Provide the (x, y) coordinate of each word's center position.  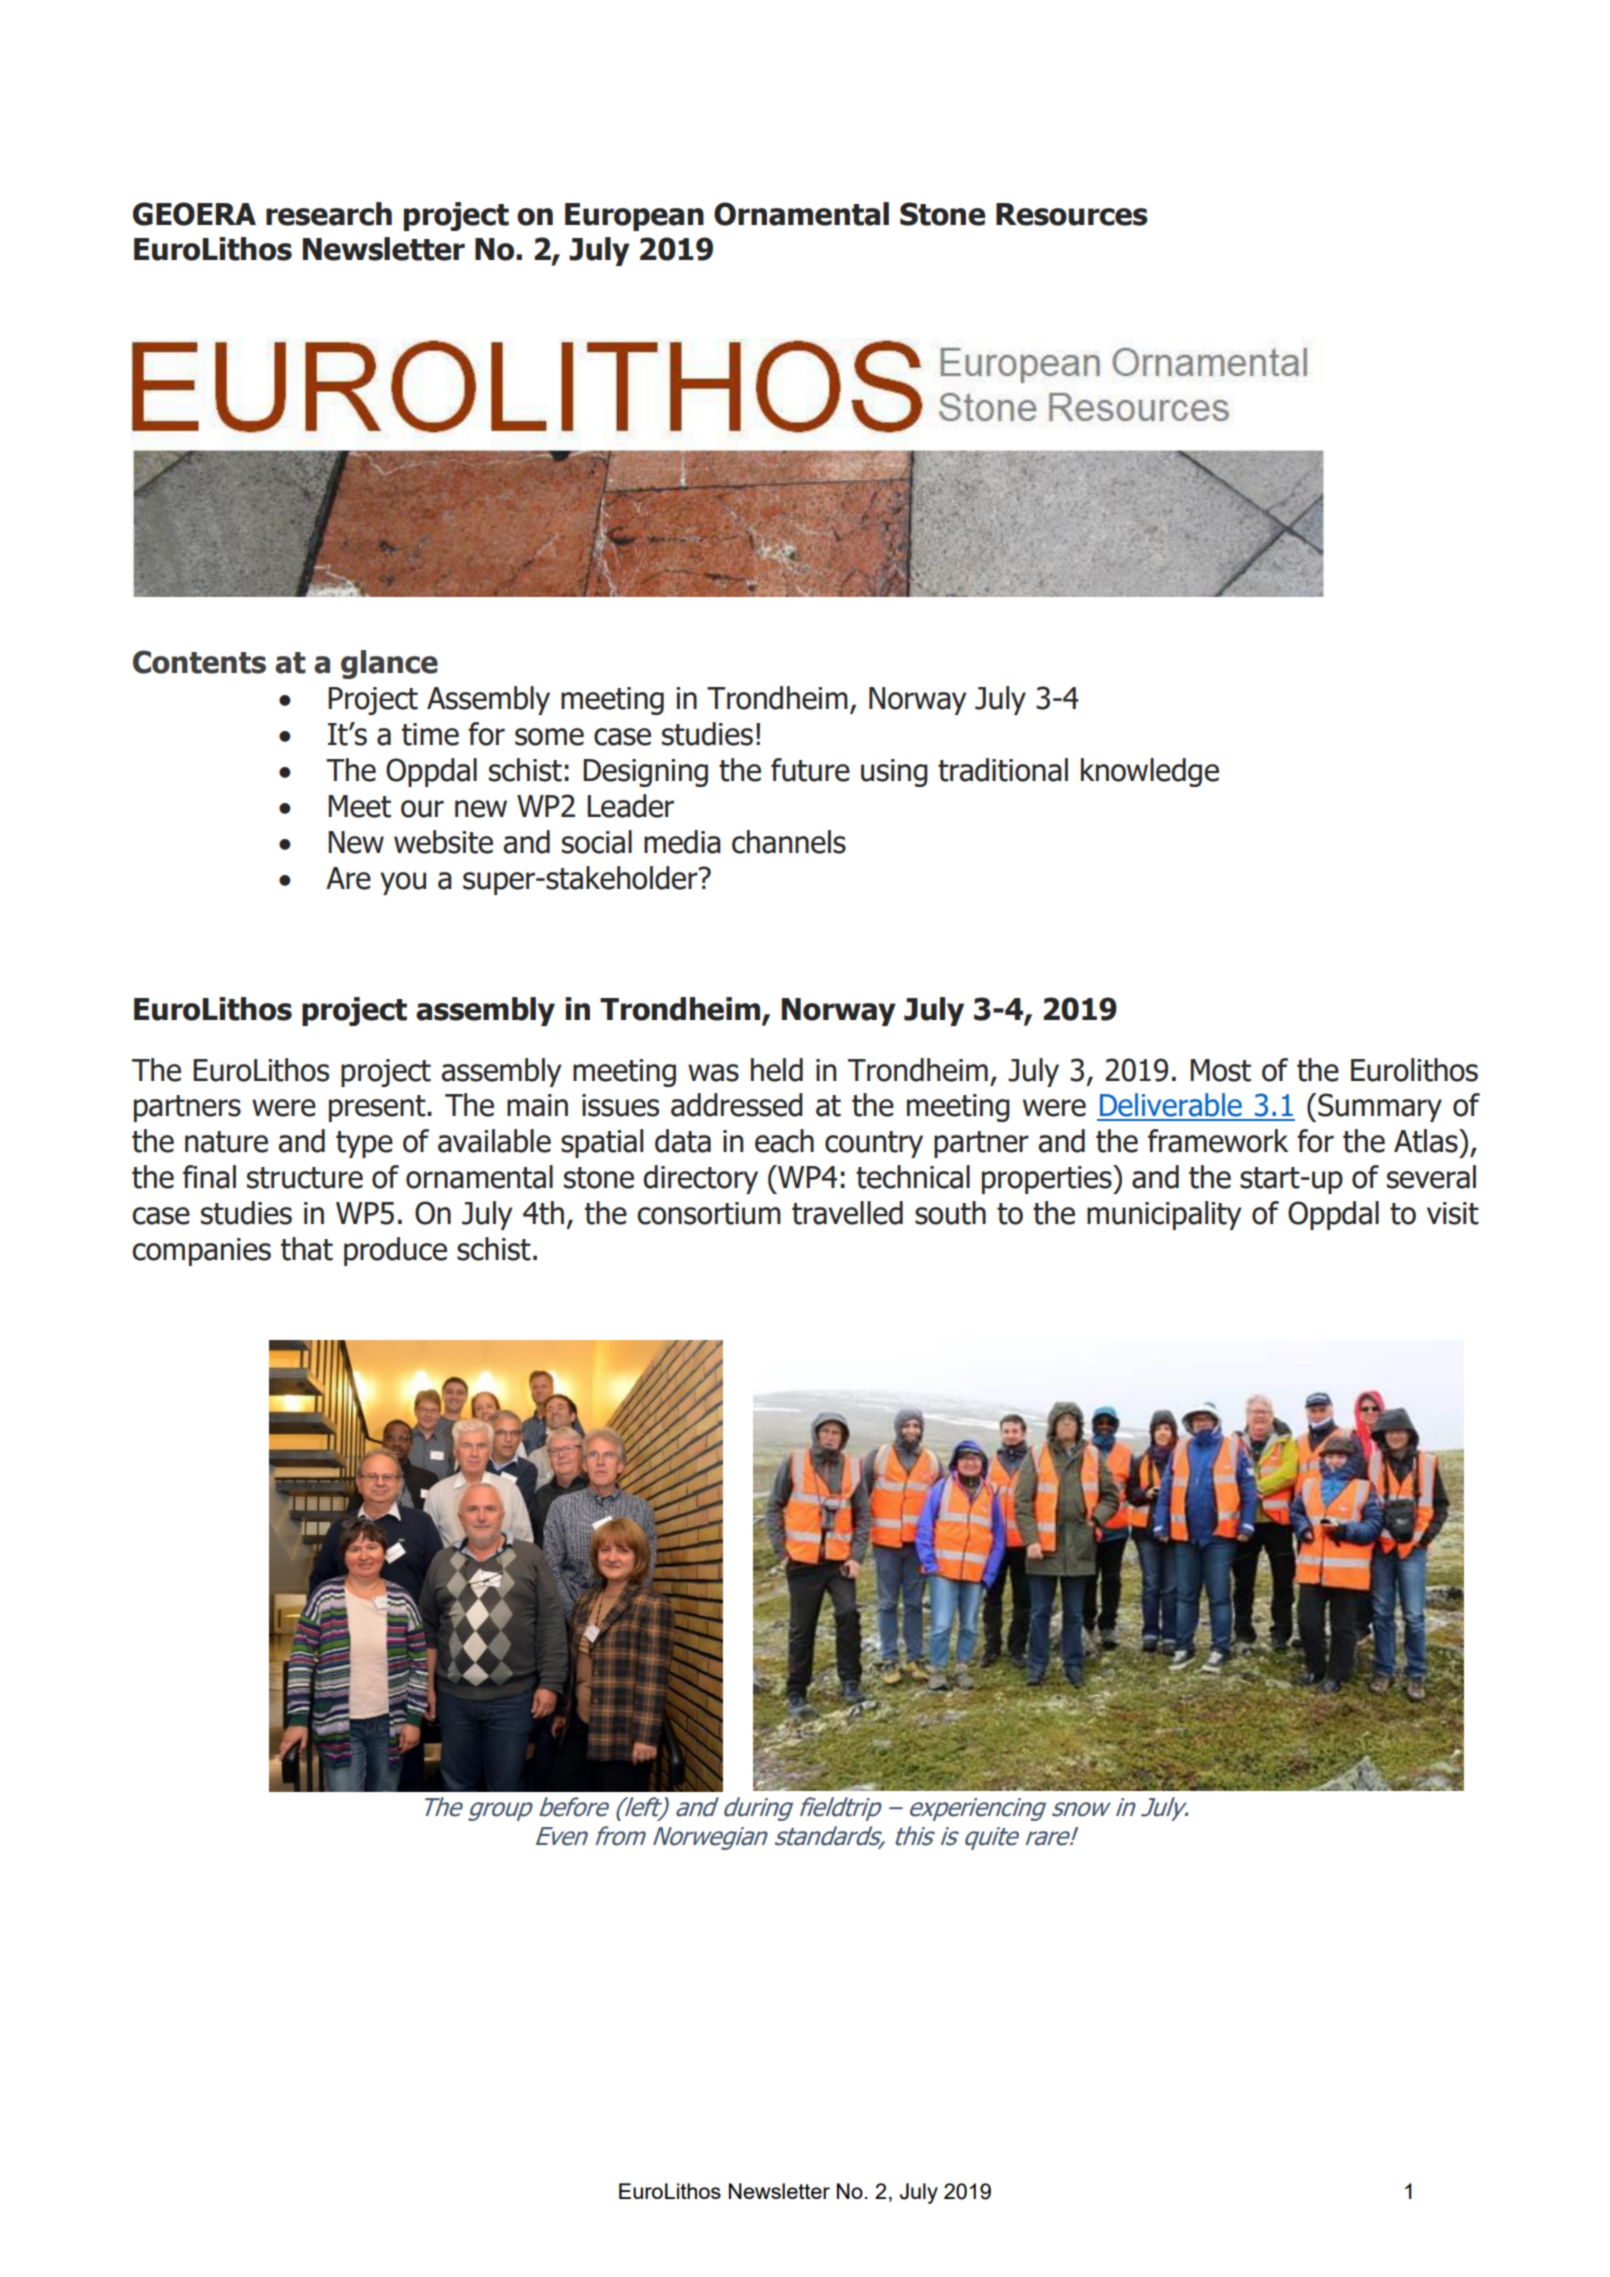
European (634, 217)
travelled (847, 1213)
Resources (1072, 214)
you (403, 883)
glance (389, 664)
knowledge (1150, 772)
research (329, 214)
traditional (1003, 770)
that (307, 1249)
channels (789, 842)
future (810, 770)
